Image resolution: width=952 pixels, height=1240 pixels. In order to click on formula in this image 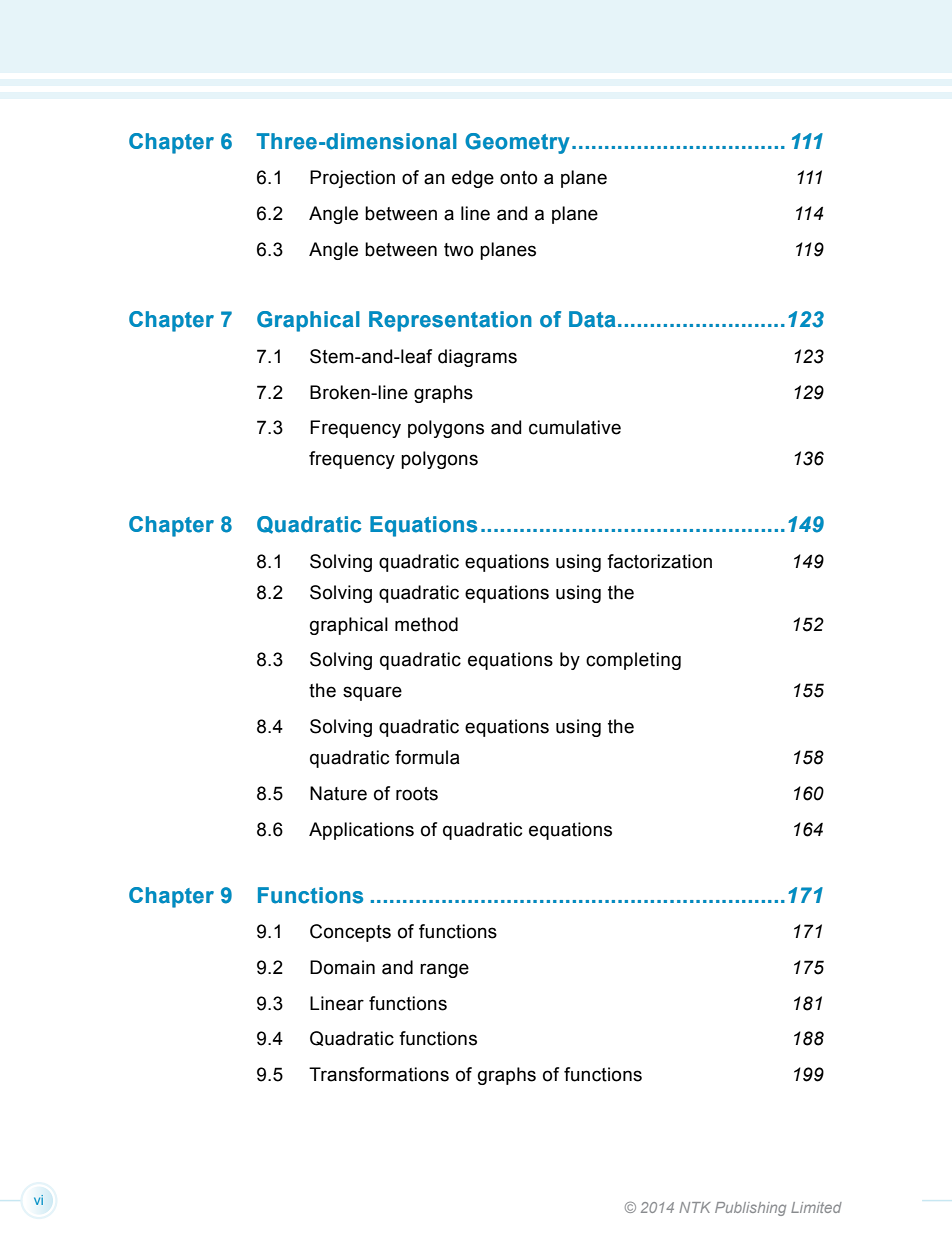, I will do `click(427, 757)`.
